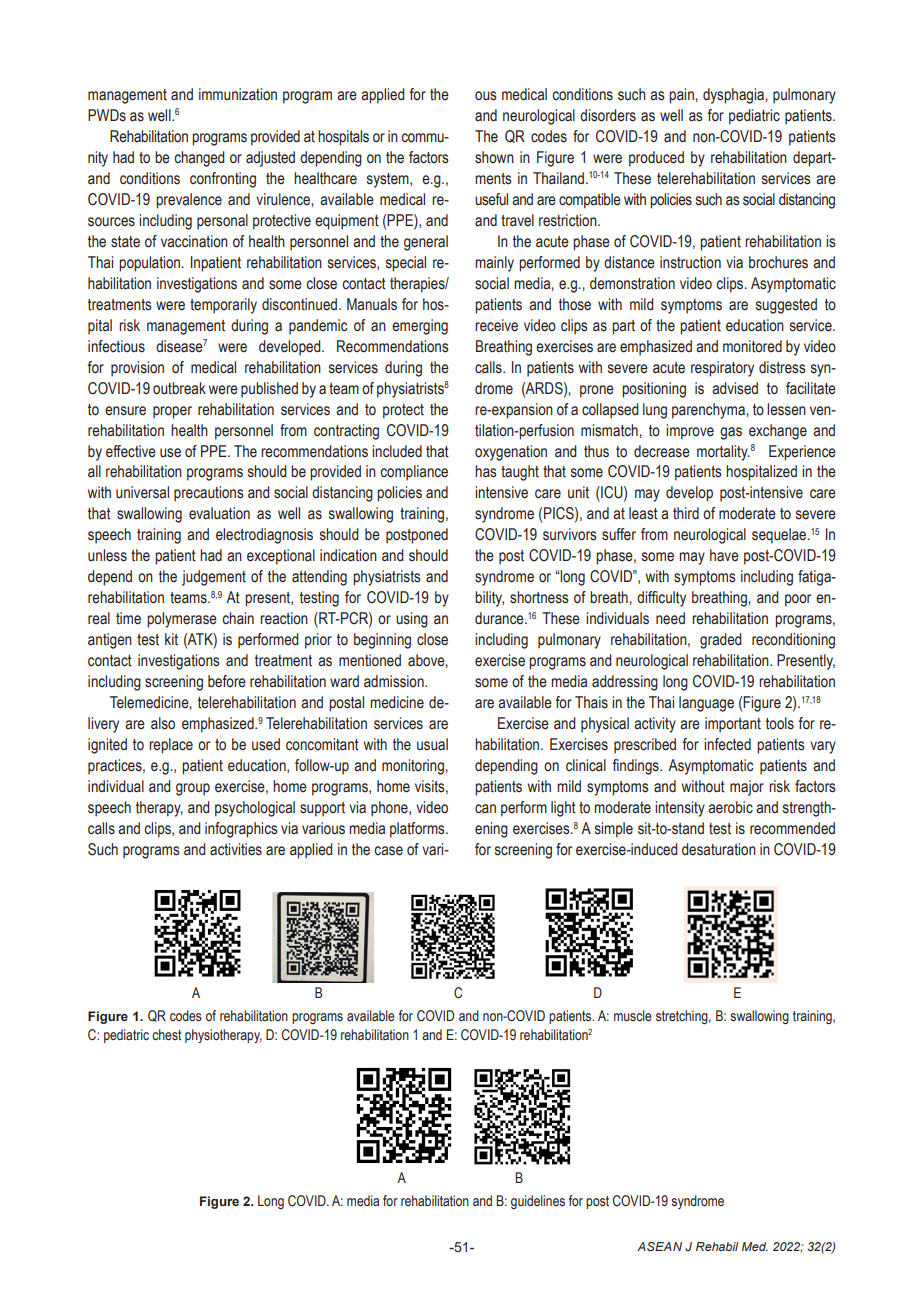 The image size is (924, 1308). Describe the element at coordinates (414, 473) in the screenshot. I see `compliance` at that location.
